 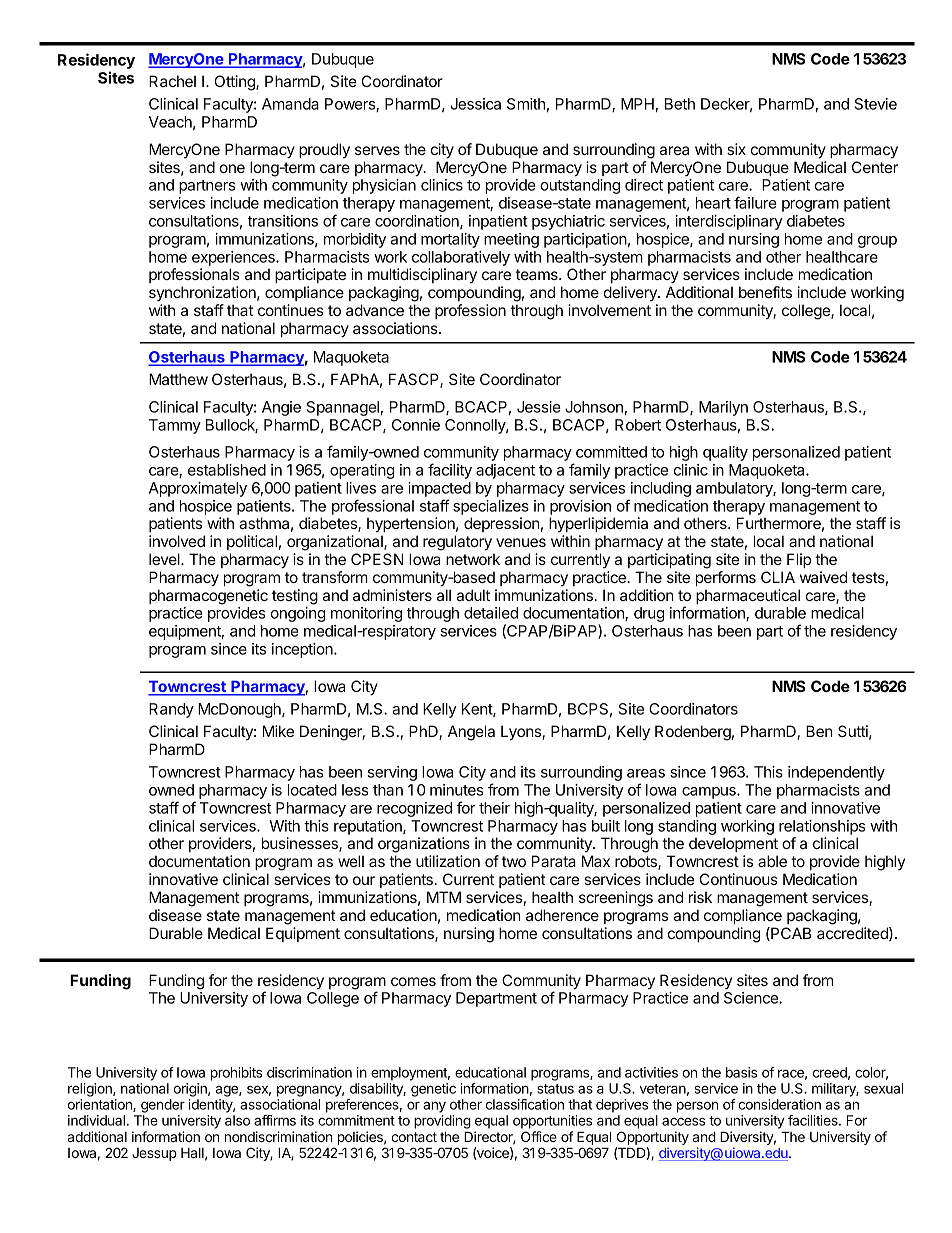 What do you see at coordinates (494, 808) in the document?
I see `their` at bounding box center [494, 808].
